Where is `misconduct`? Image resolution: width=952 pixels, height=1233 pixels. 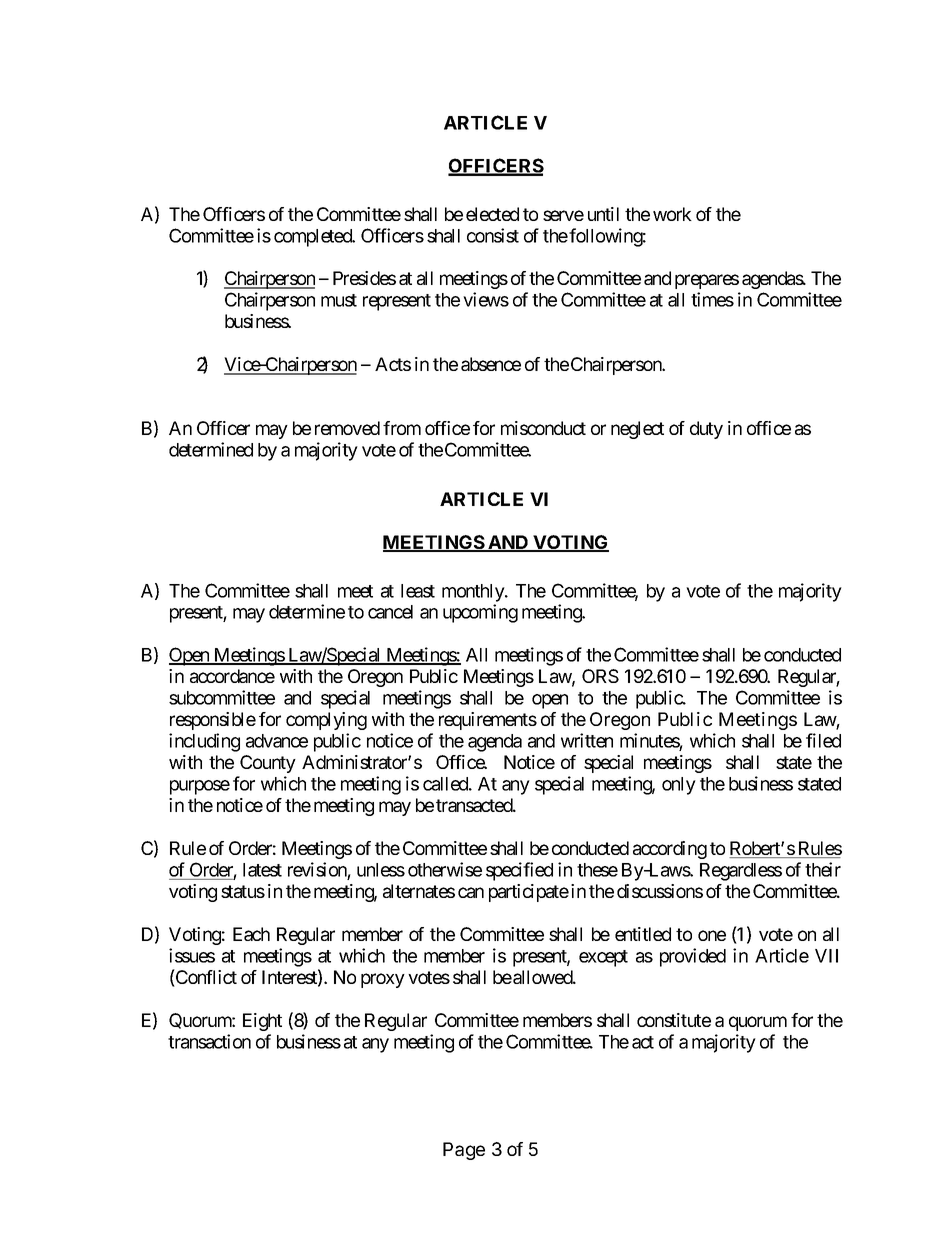
misconduct is located at coordinates (543, 428).
